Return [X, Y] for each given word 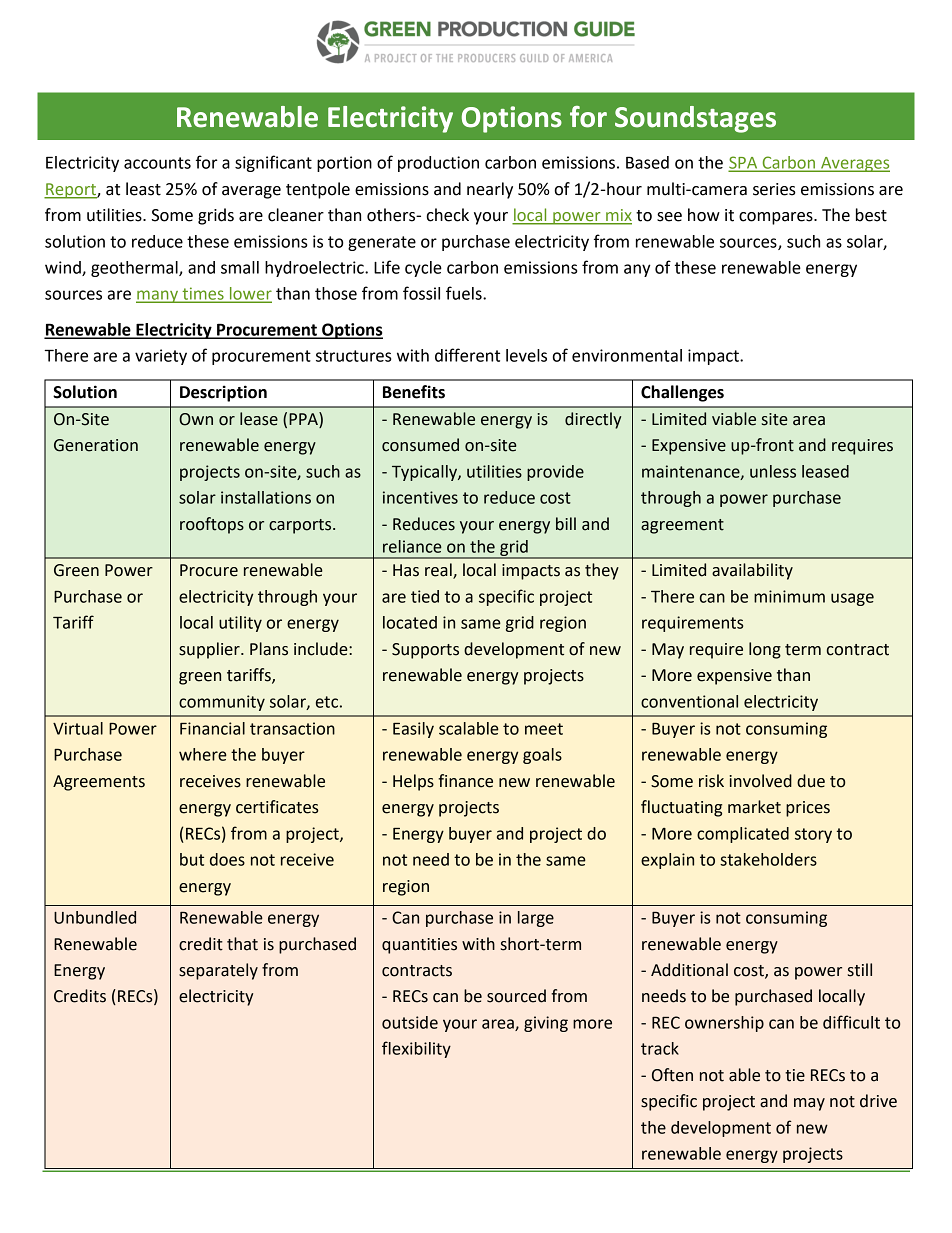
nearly [490, 190]
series [774, 189]
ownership [724, 1024]
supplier [210, 650]
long [765, 650]
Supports [425, 651]
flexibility [416, 1049]
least [143, 189]
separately [218, 971]
